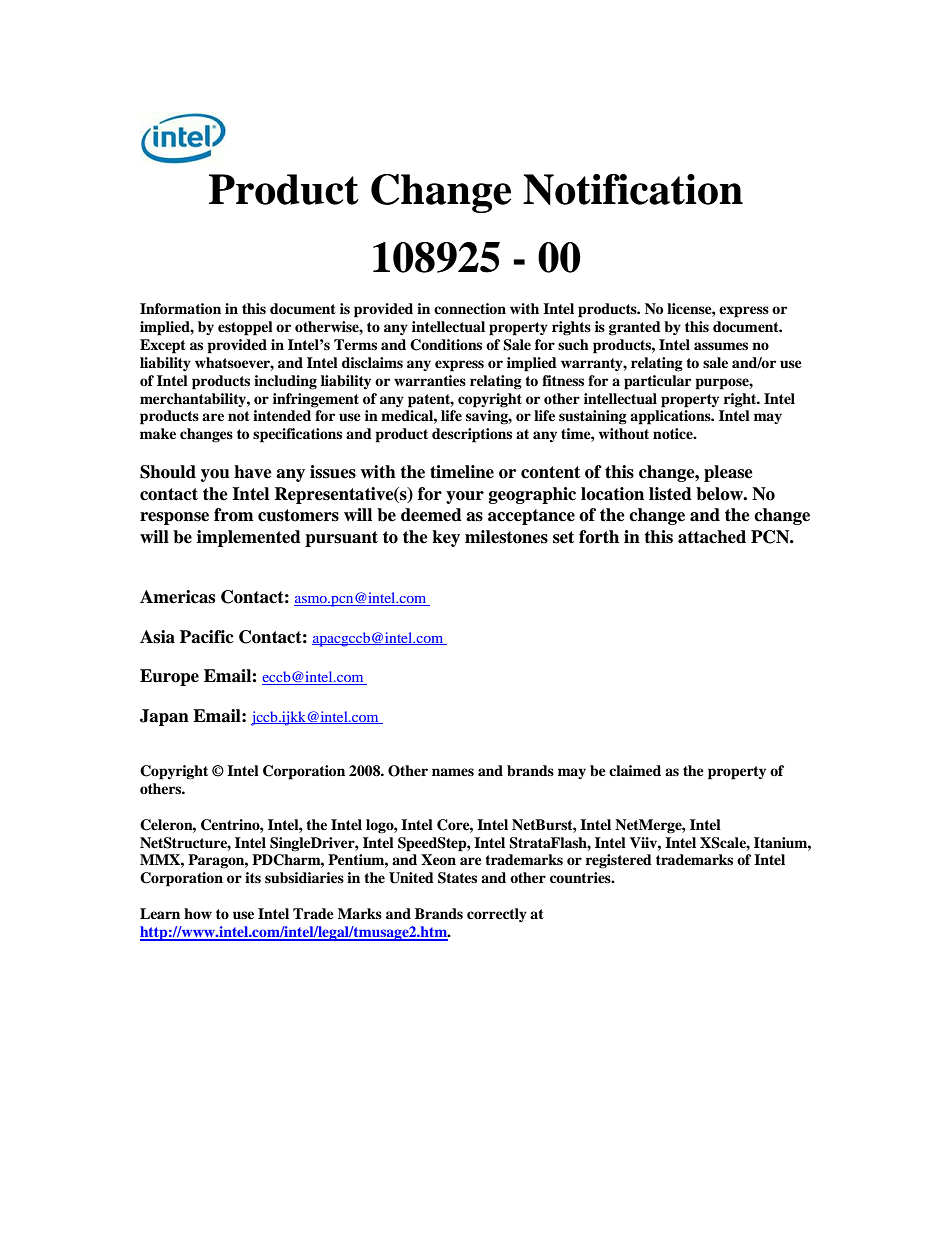  I want to click on key, so click(446, 538).
